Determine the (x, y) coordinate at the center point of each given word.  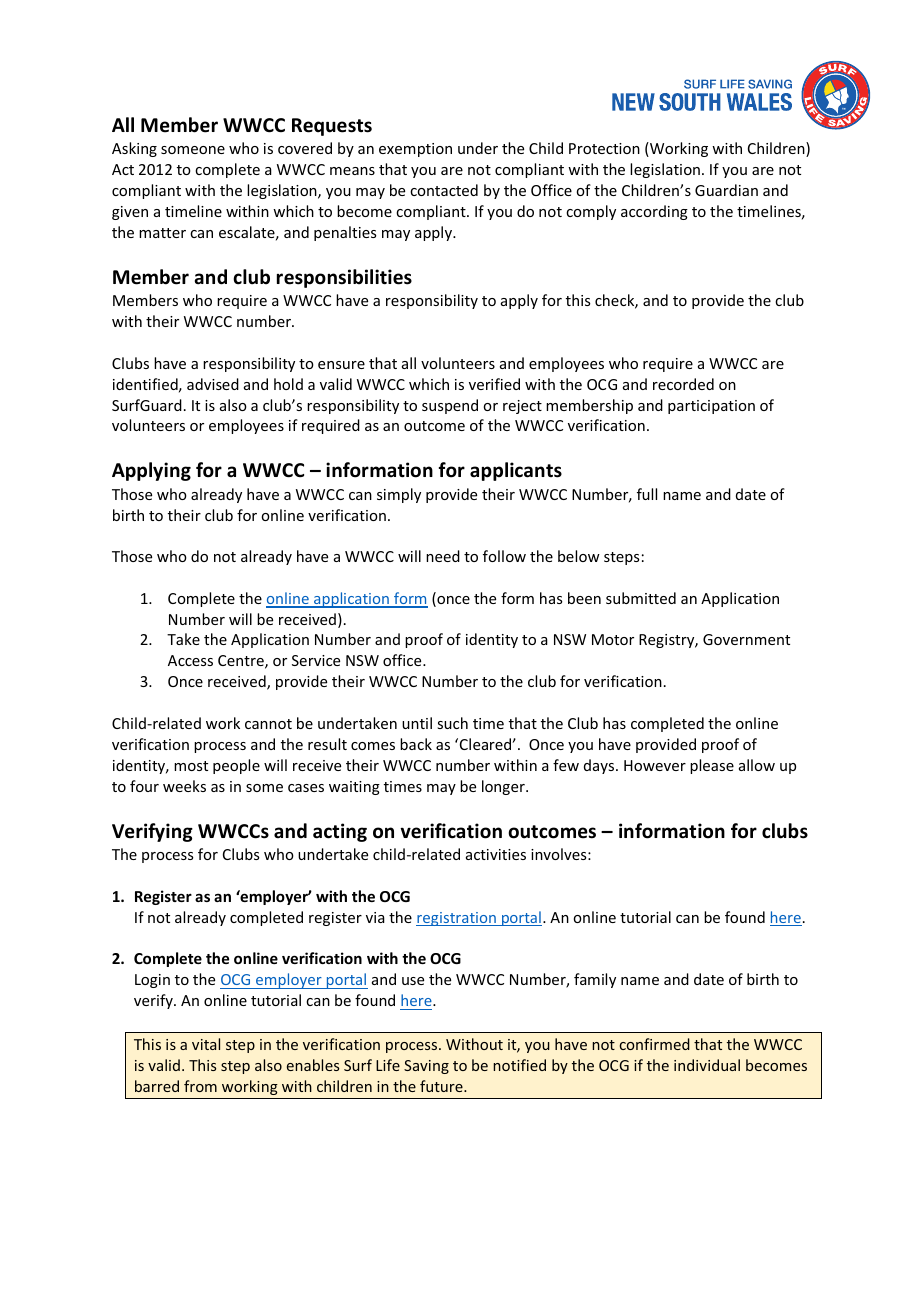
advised (213, 384)
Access (190, 660)
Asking (134, 149)
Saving (426, 1067)
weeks (184, 786)
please (712, 766)
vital (206, 1044)
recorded (683, 384)
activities (496, 854)
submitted (641, 598)
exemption (415, 150)
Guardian (726, 190)
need (443, 556)
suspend (450, 406)
